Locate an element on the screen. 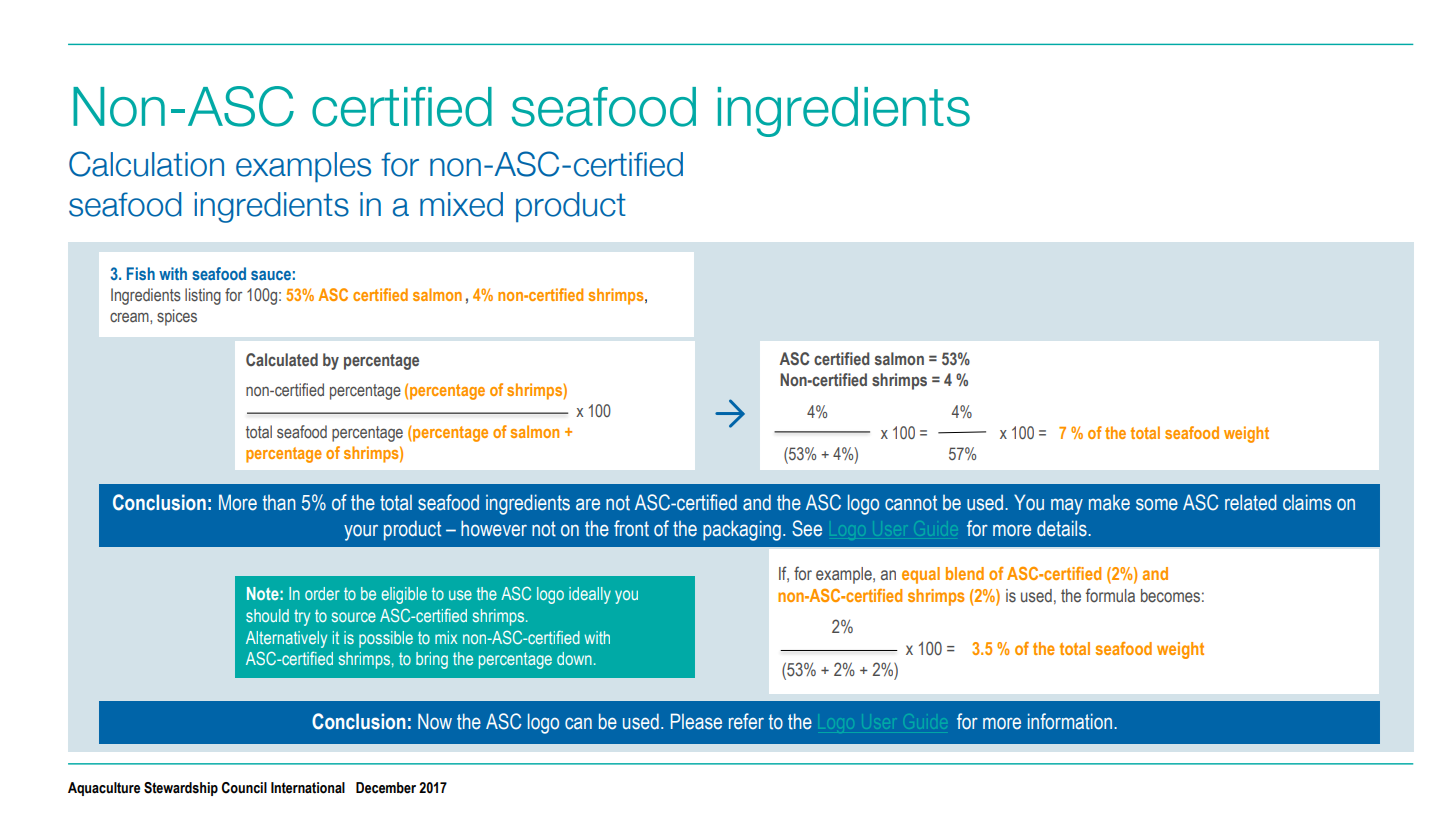  mixed is located at coordinates (461, 204).
